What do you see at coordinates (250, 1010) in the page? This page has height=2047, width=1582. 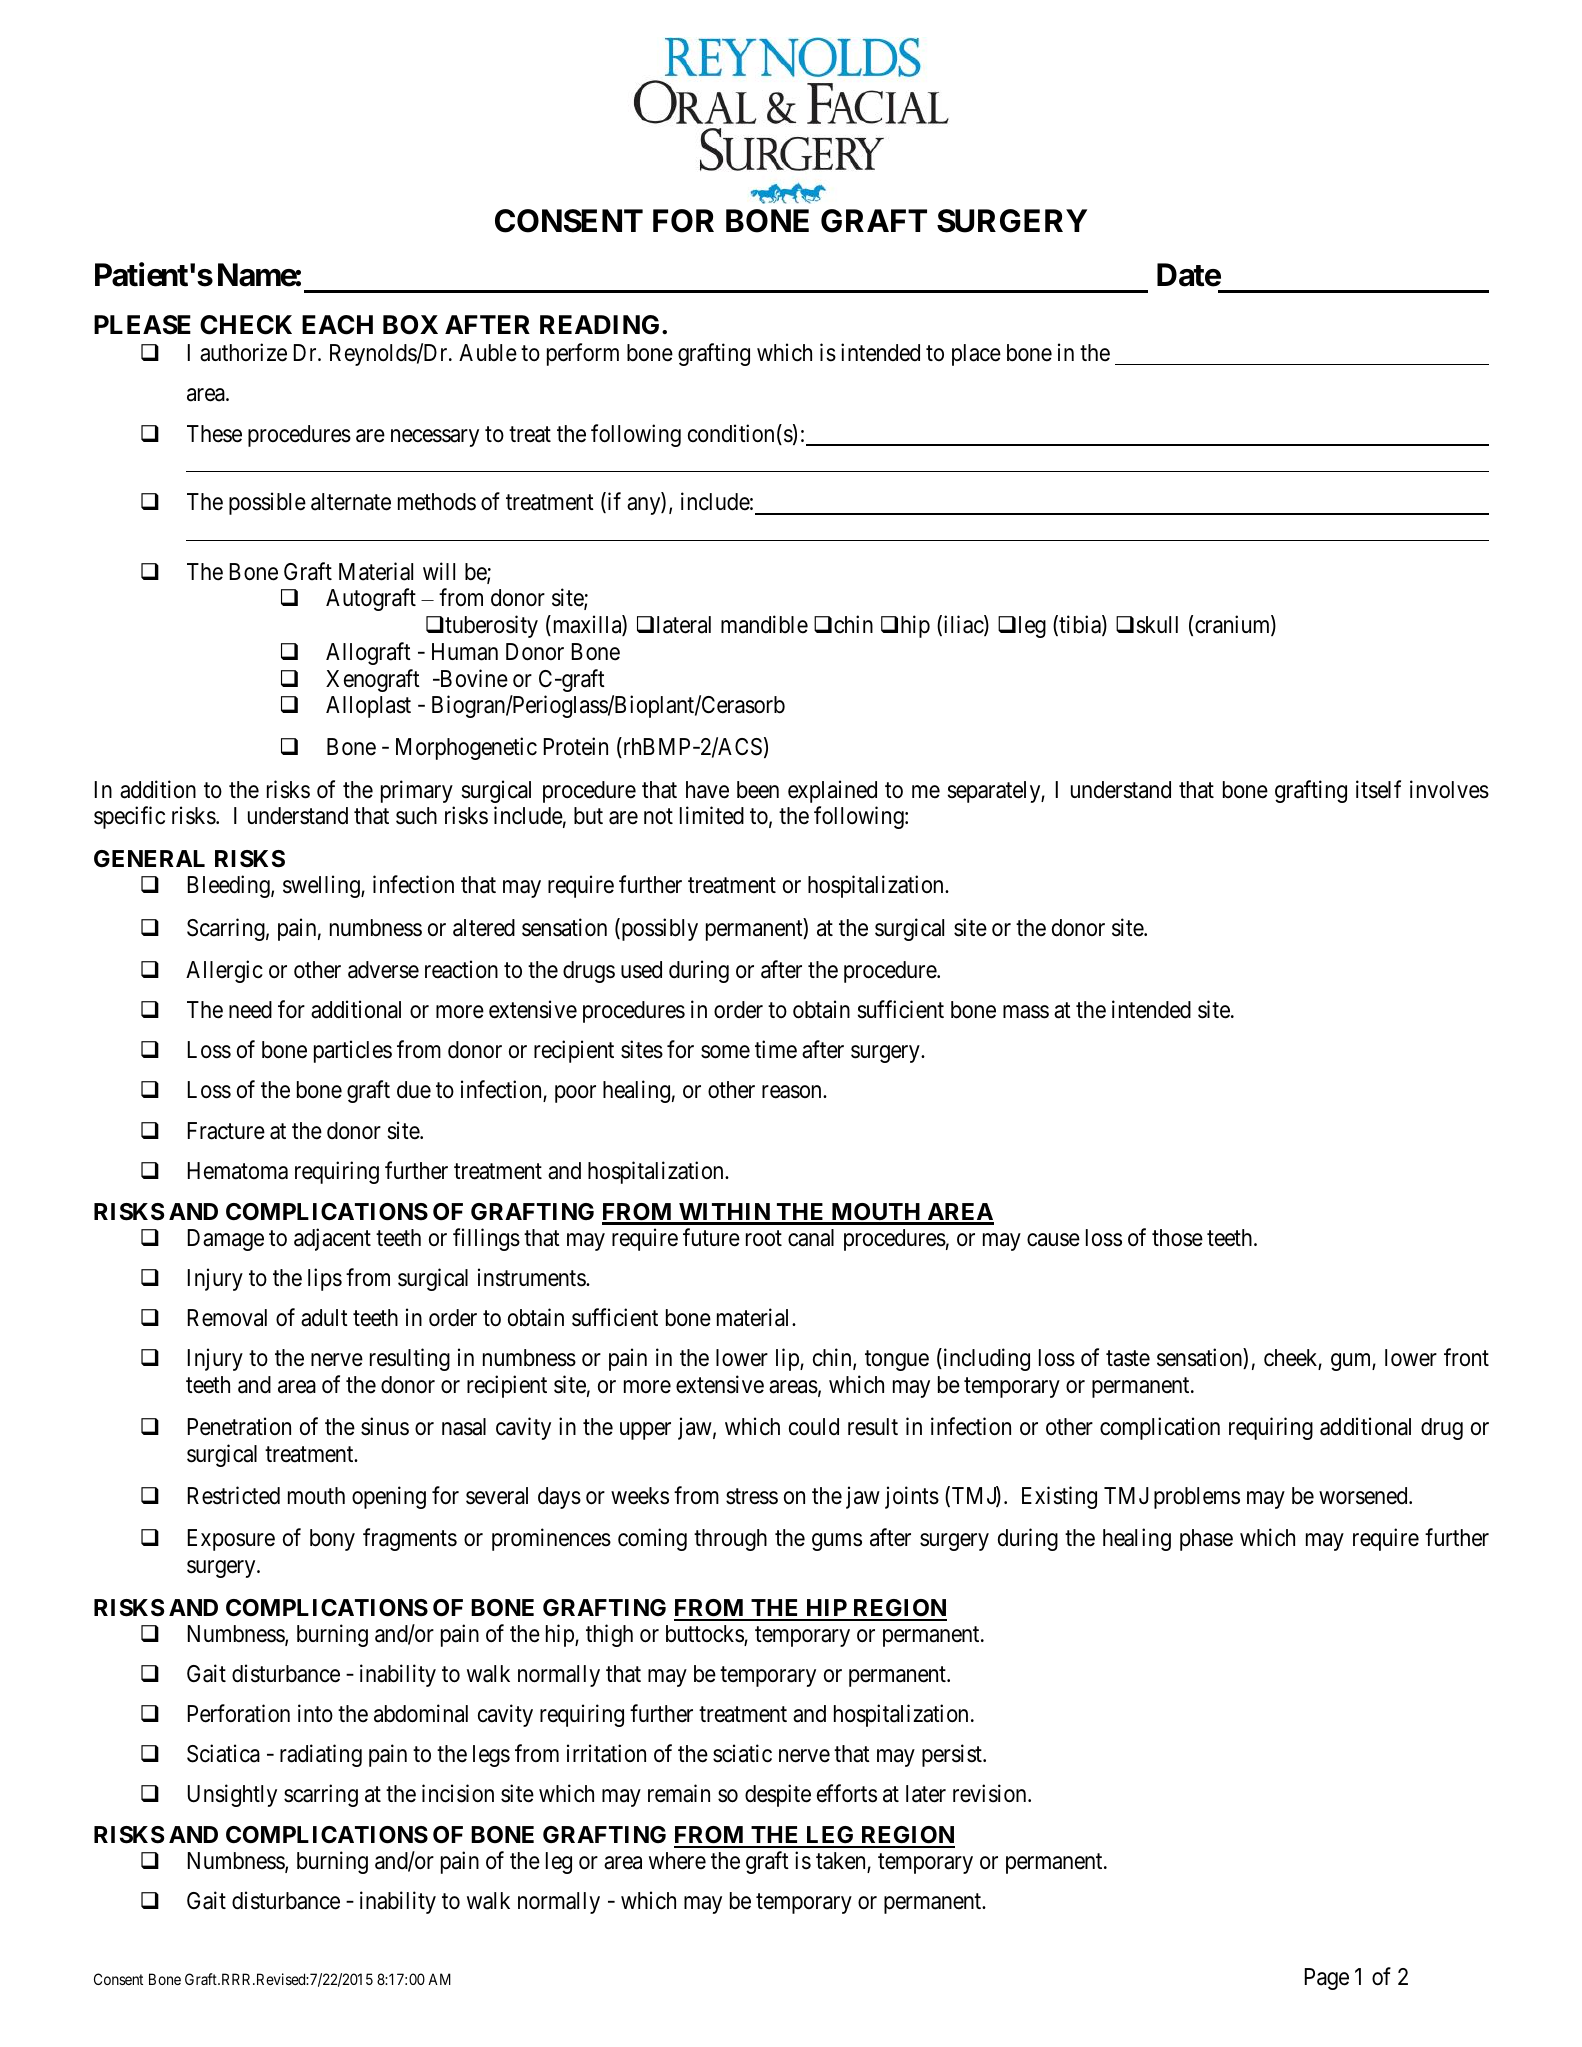 I see `need` at bounding box center [250, 1010].
